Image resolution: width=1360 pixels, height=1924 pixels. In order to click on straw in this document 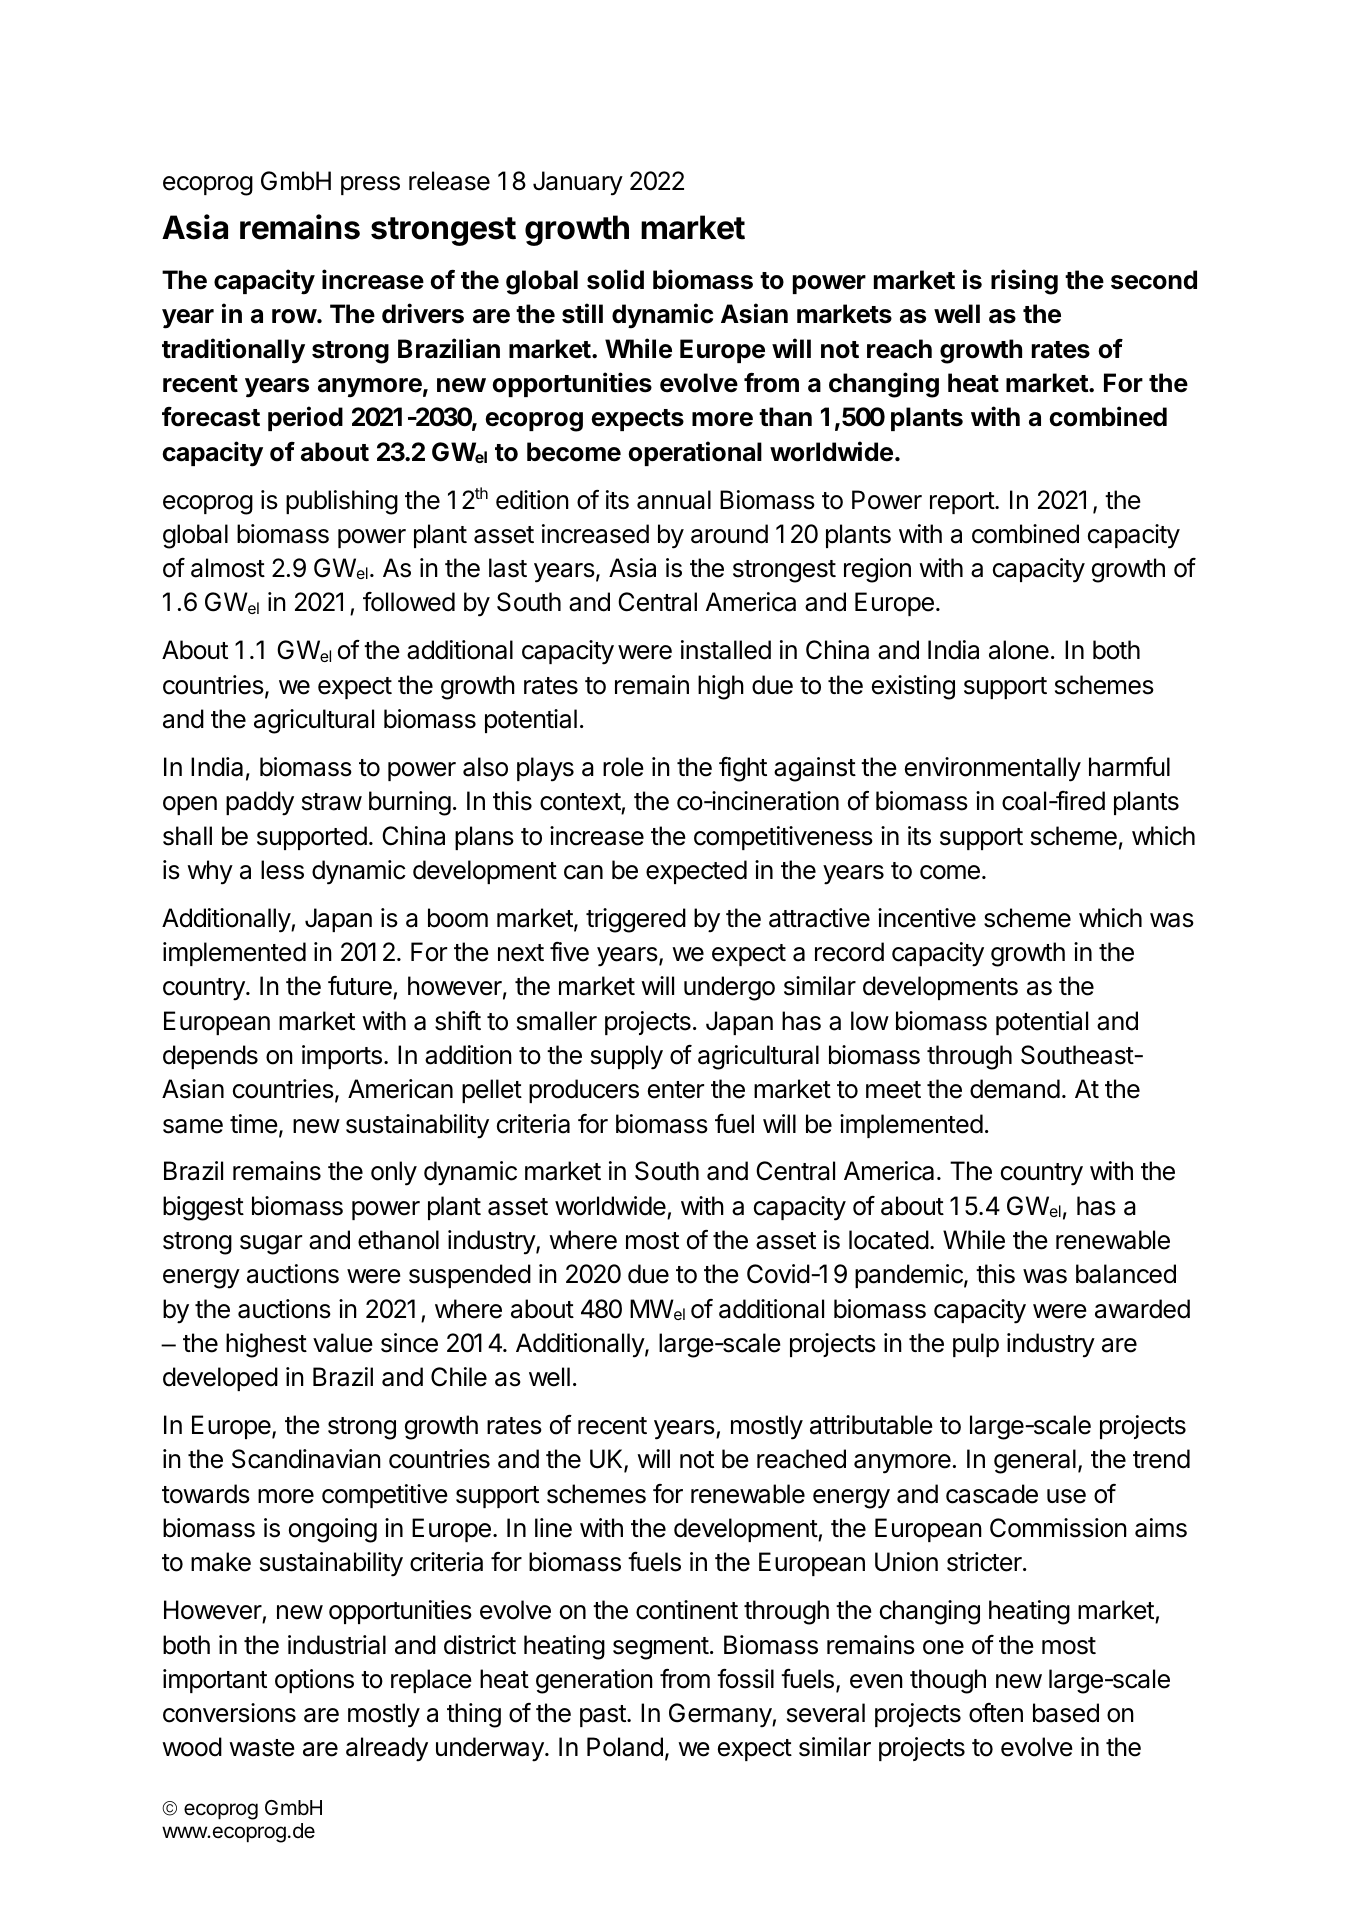, I will do `click(332, 802)`.
